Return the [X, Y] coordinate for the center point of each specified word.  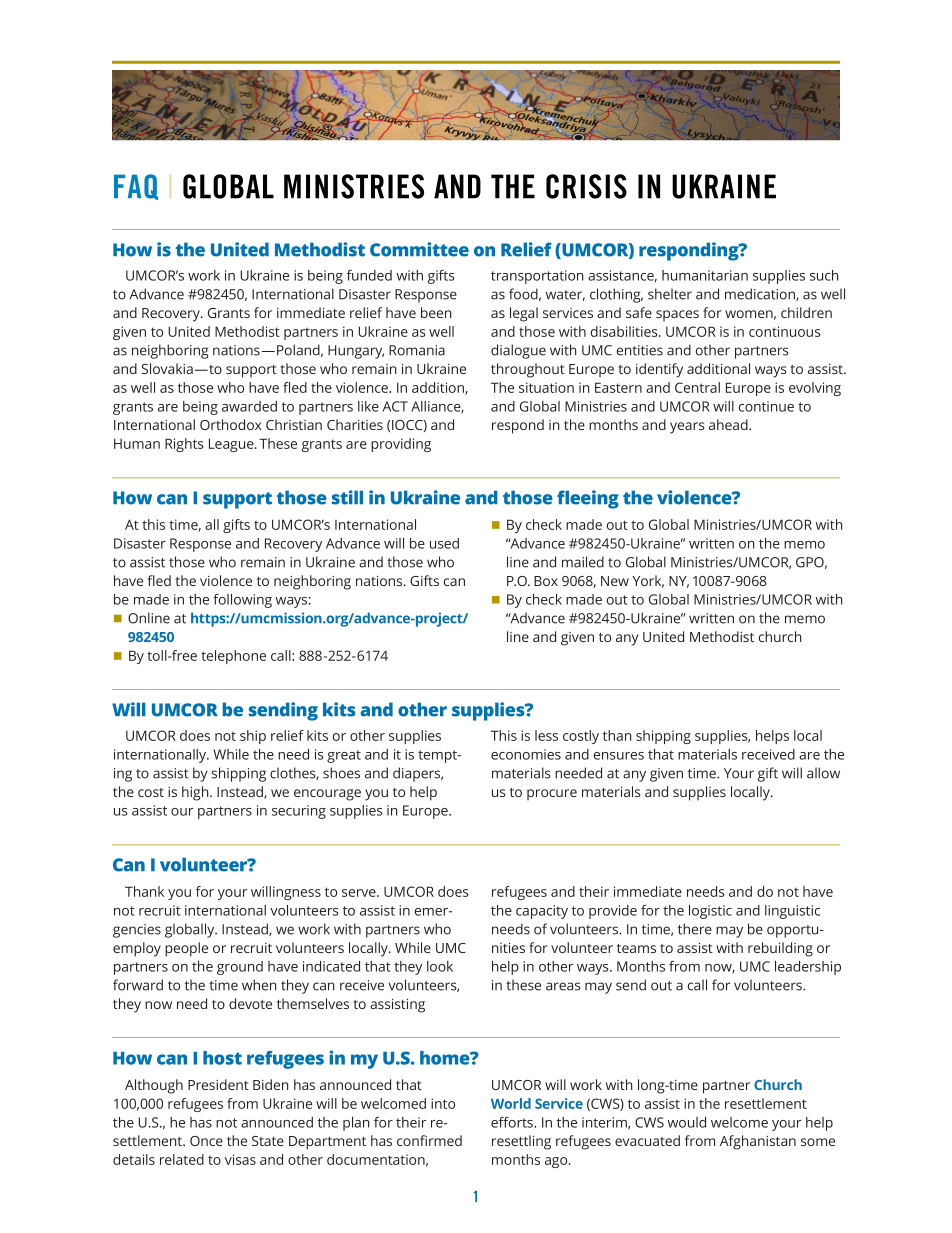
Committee [419, 249]
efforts [513, 1122]
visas [240, 1159]
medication [761, 294]
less [546, 735]
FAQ [136, 187]
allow [823, 773]
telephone [233, 657]
